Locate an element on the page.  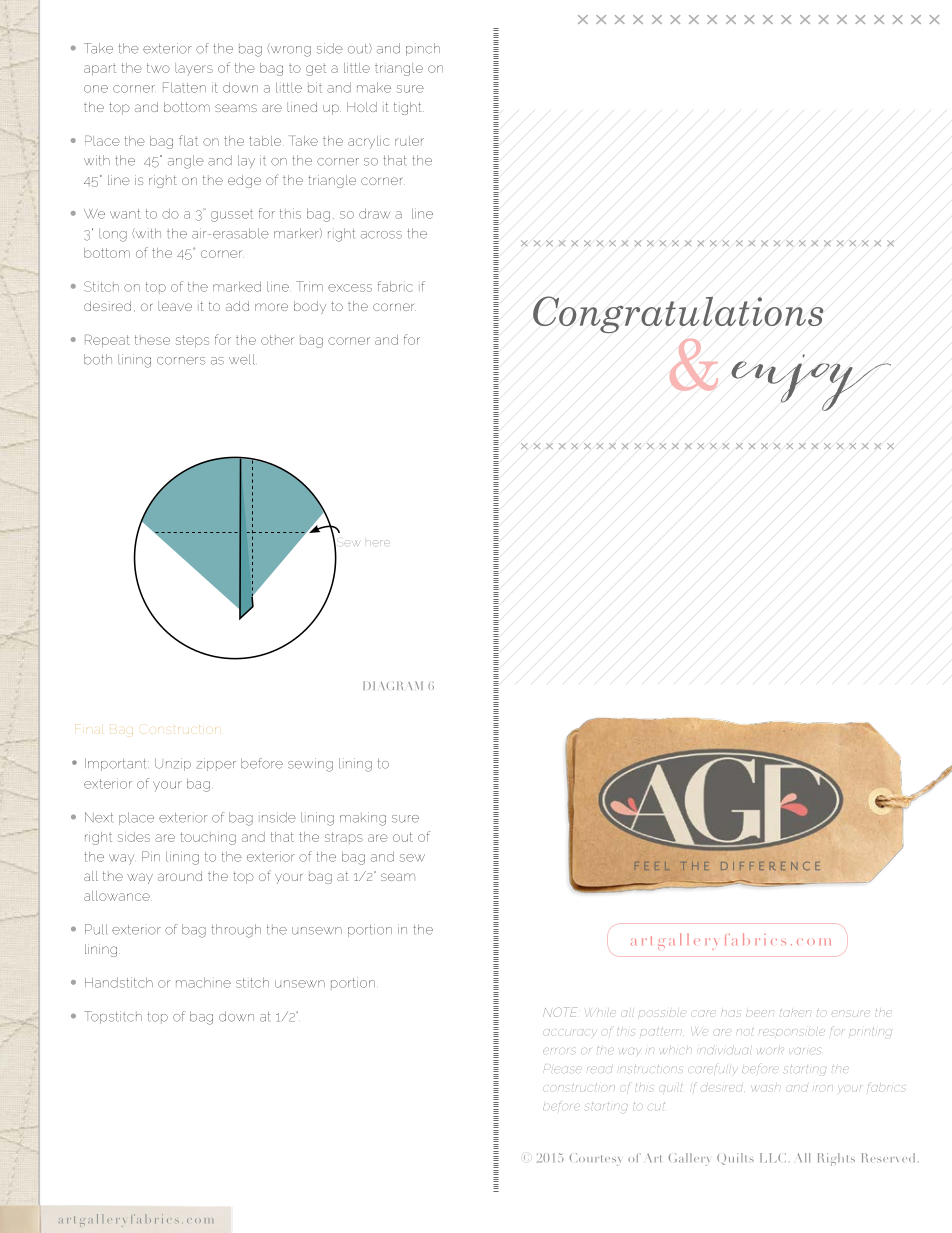
tight is located at coordinates (409, 108).
